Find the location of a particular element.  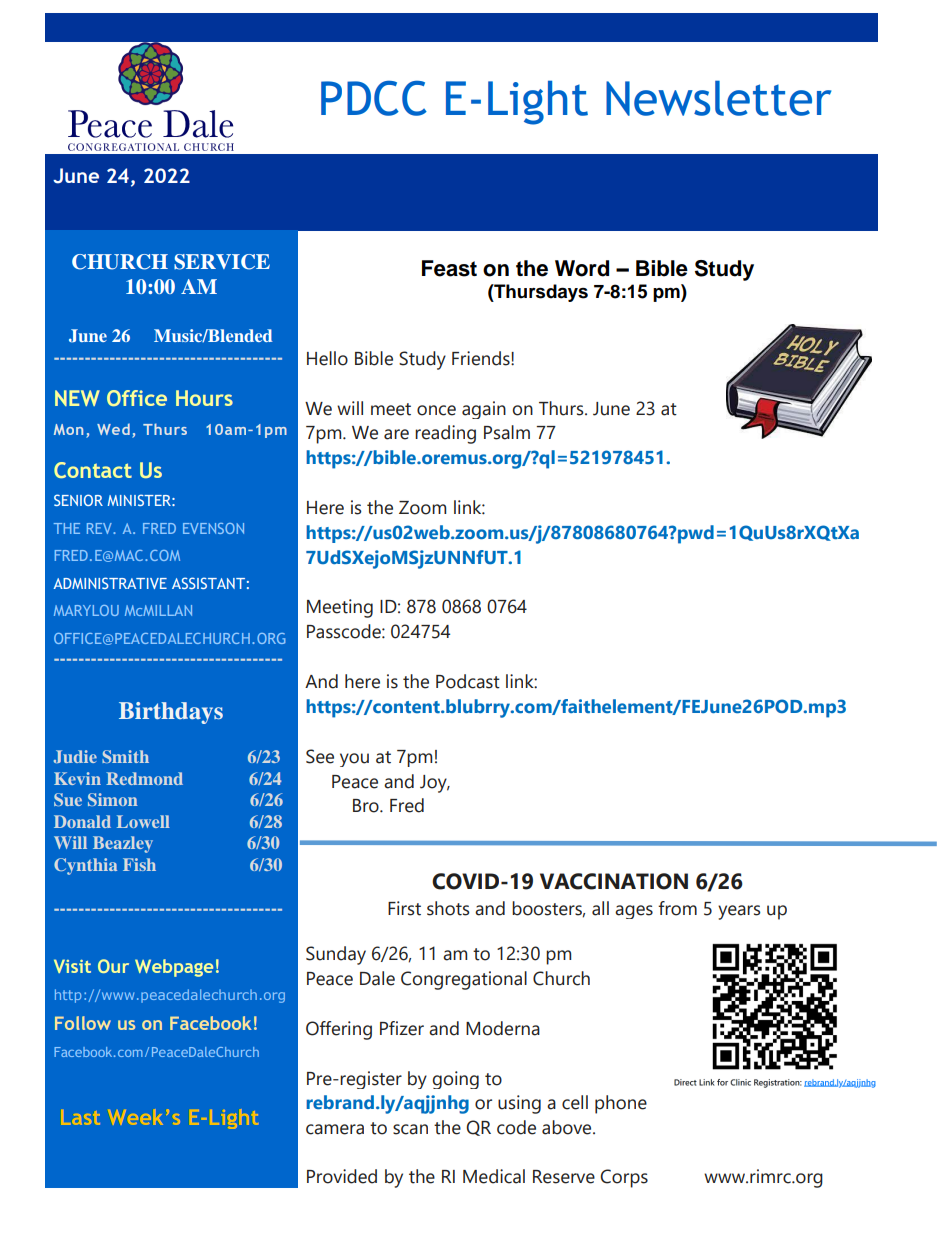

Contact is located at coordinates (93, 470).
